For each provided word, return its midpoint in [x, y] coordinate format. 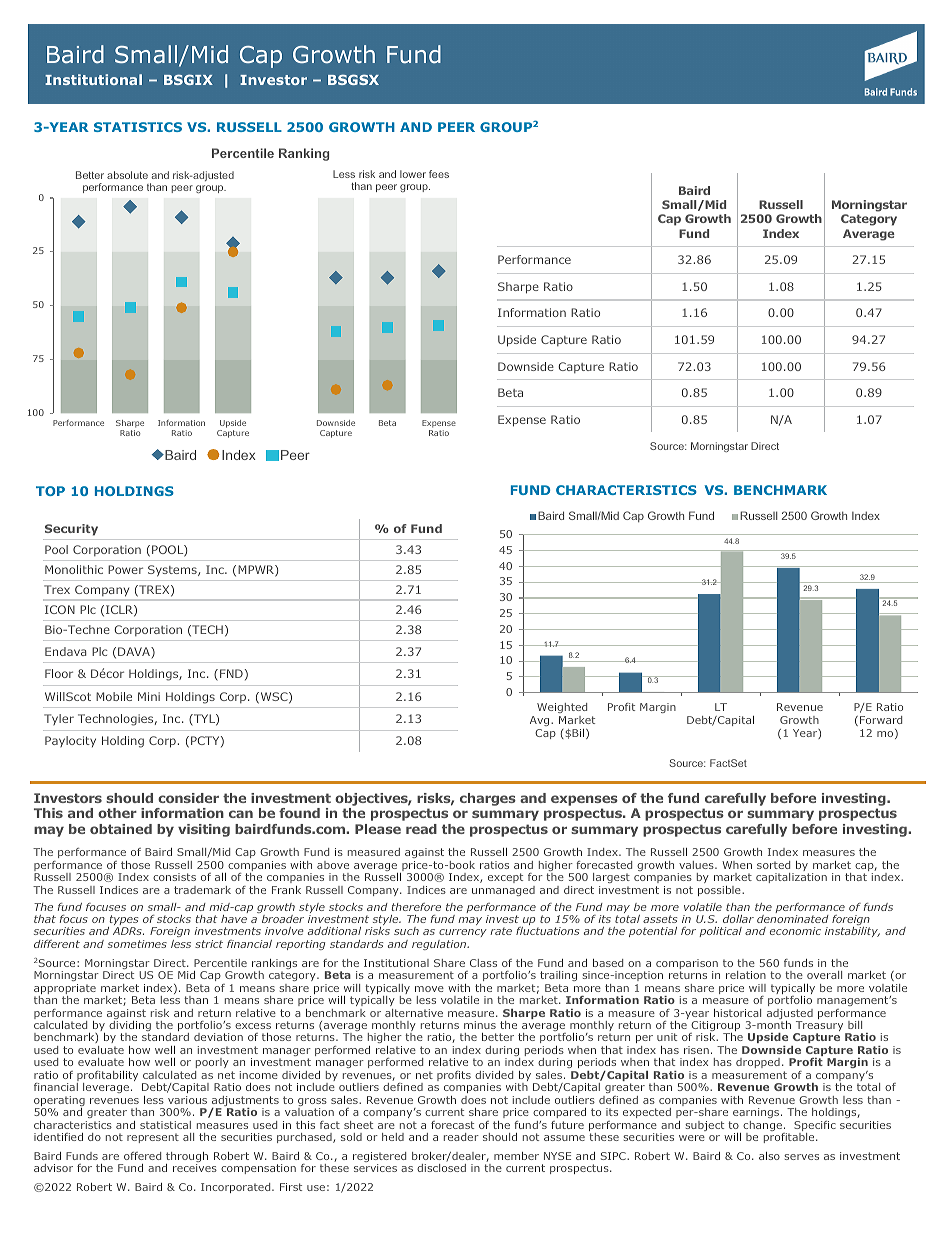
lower [413, 174]
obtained [121, 829]
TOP [50, 491]
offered [142, 1156]
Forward [881, 720]
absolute [127, 175]
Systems [173, 571]
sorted [773, 865]
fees [439, 174]
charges [488, 799]
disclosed [441, 1168]
